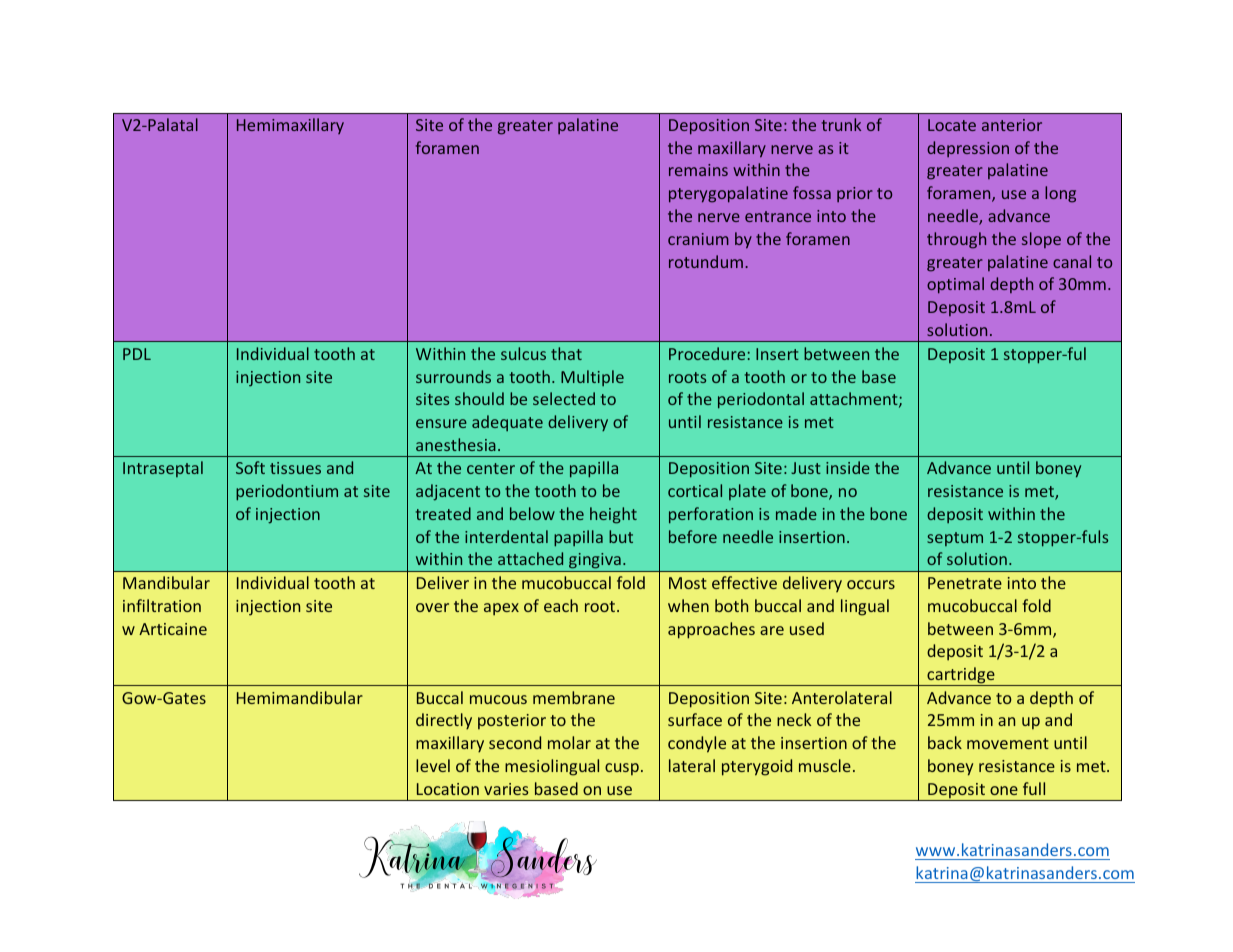 The image size is (1233, 952). I want to click on center, so click(491, 468).
